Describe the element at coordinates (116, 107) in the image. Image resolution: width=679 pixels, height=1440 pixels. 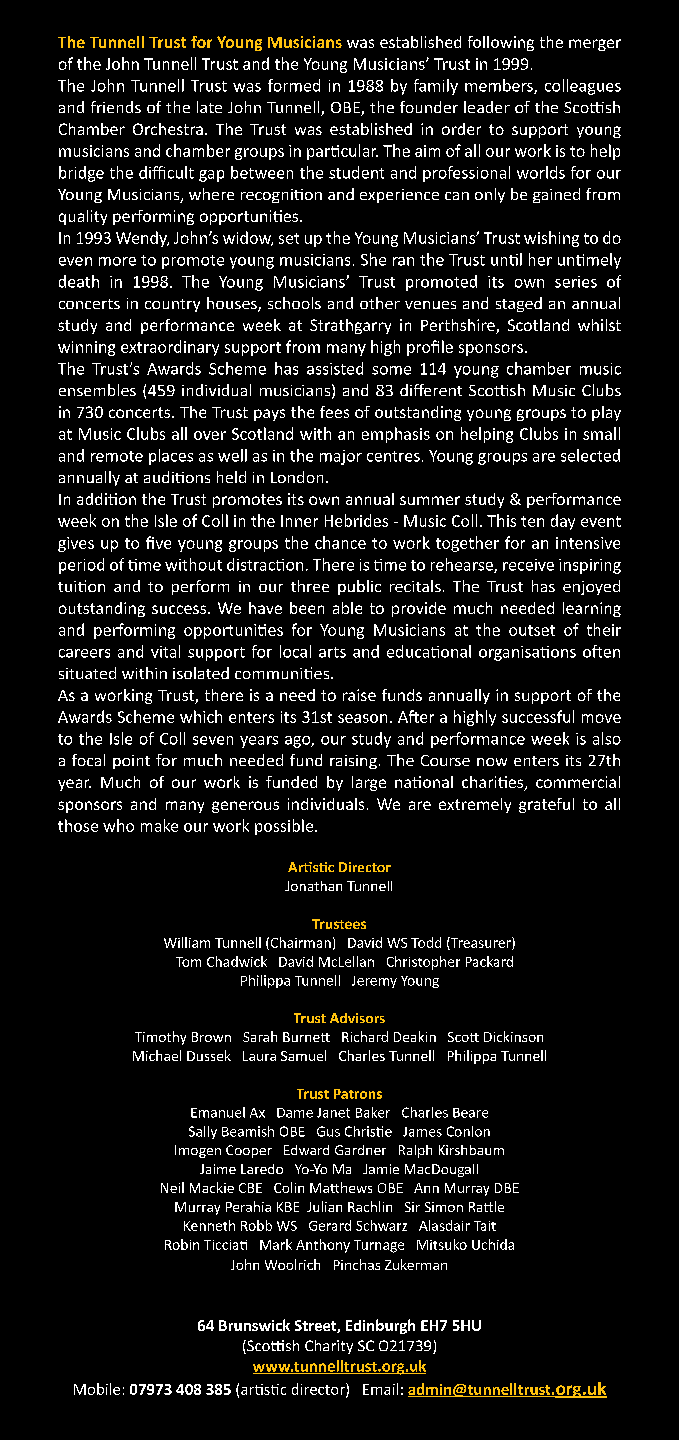
I see `friends` at that location.
